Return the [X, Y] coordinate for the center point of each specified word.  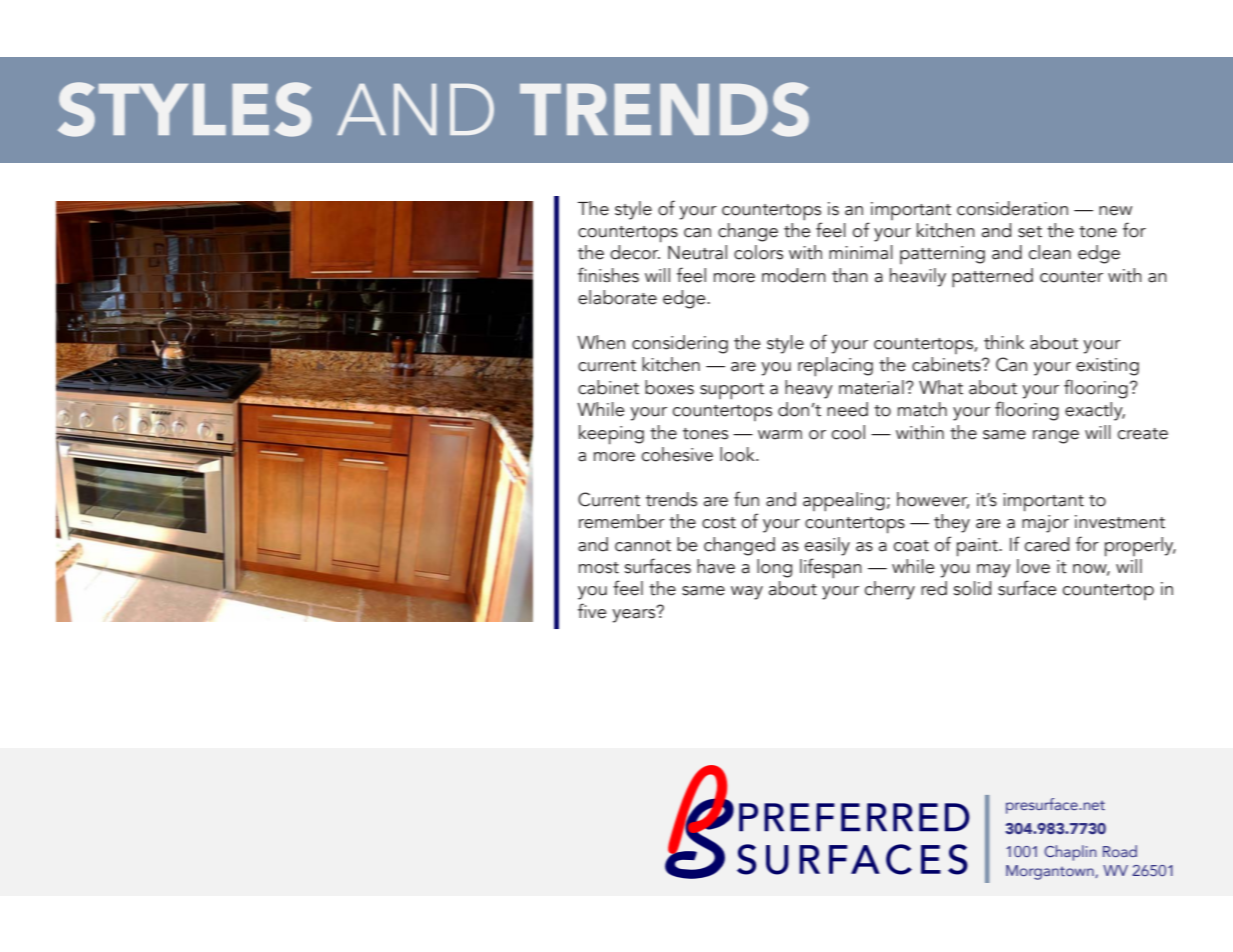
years [635, 614]
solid [972, 588]
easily [827, 546]
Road [1120, 851]
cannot [643, 546]
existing [1107, 367]
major [1045, 524]
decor [635, 252]
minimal [861, 252]
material [871, 387]
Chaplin [1070, 853]
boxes [669, 387]
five [592, 611]
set [1030, 232]
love [1033, 566]
